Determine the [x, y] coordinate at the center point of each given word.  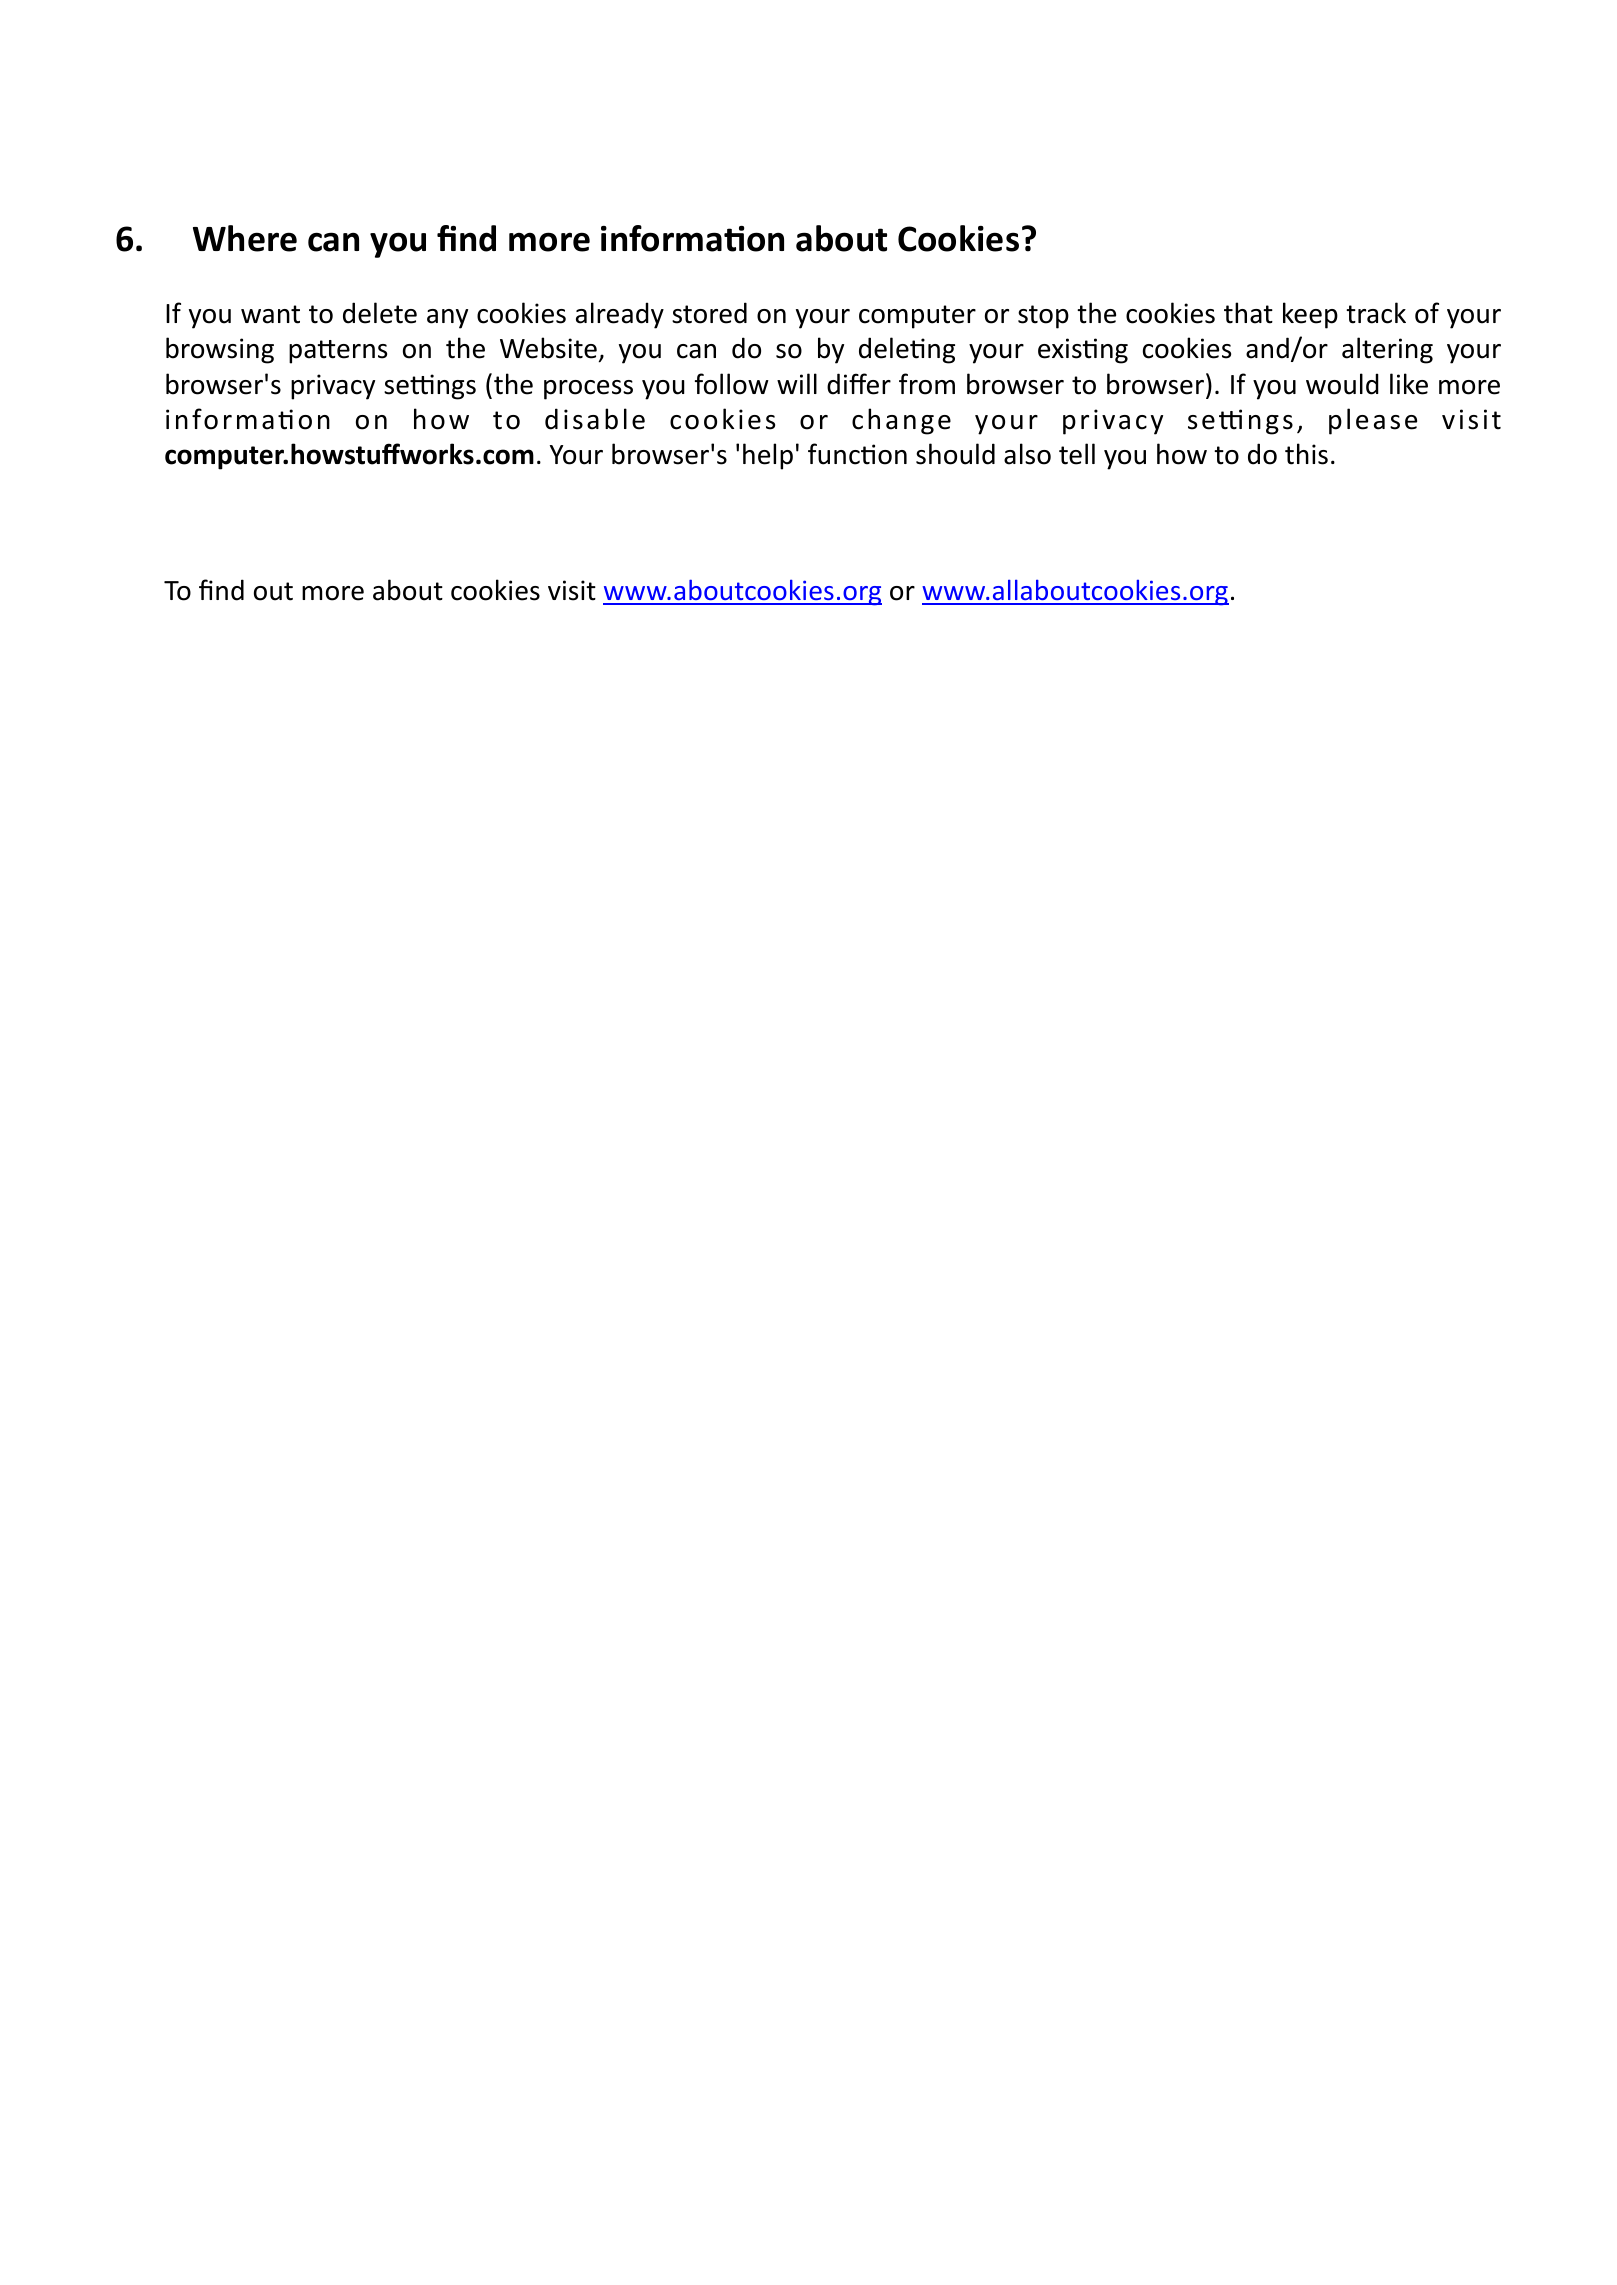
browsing [220, 350]
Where [245, 238]
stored [709, 313]
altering [1387, 350]
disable [595, 419]
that [1248, 313]
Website [548, 348]
